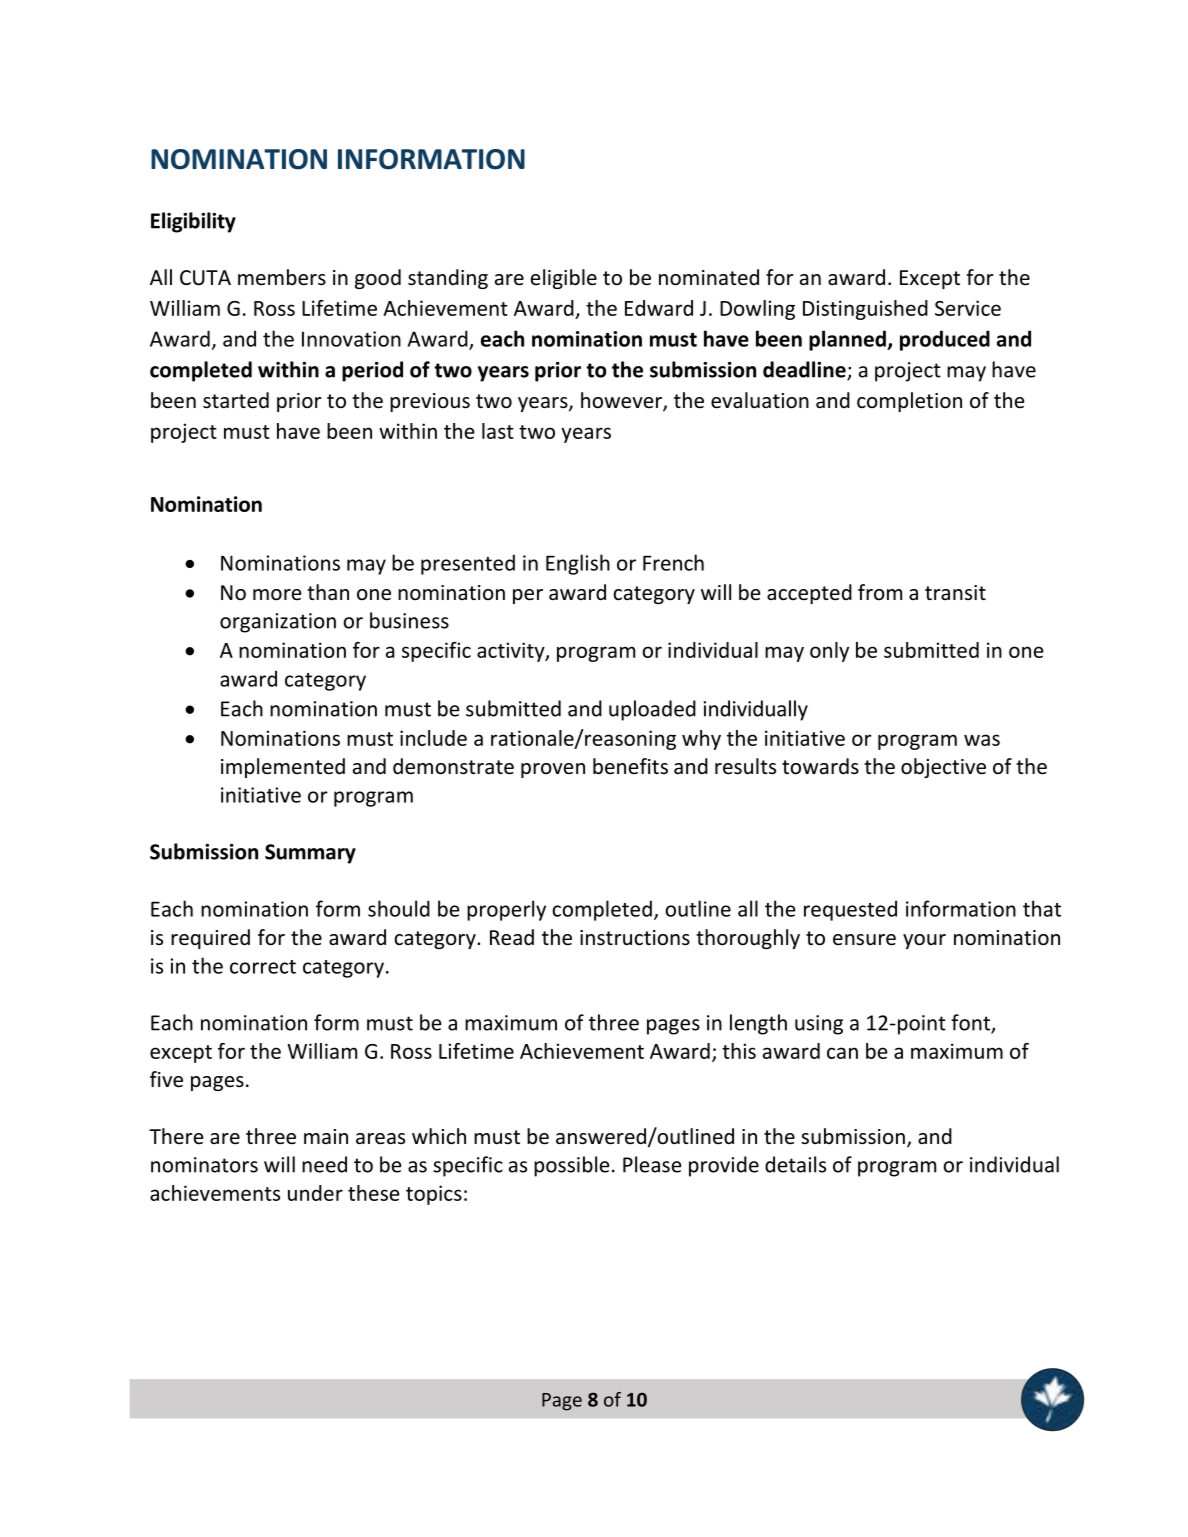 This screenshot has width=1188, height=1537. What do you see at coordinates (968, 308) in the screenshot?
I see `Service` at bounding box center [968, 308].
